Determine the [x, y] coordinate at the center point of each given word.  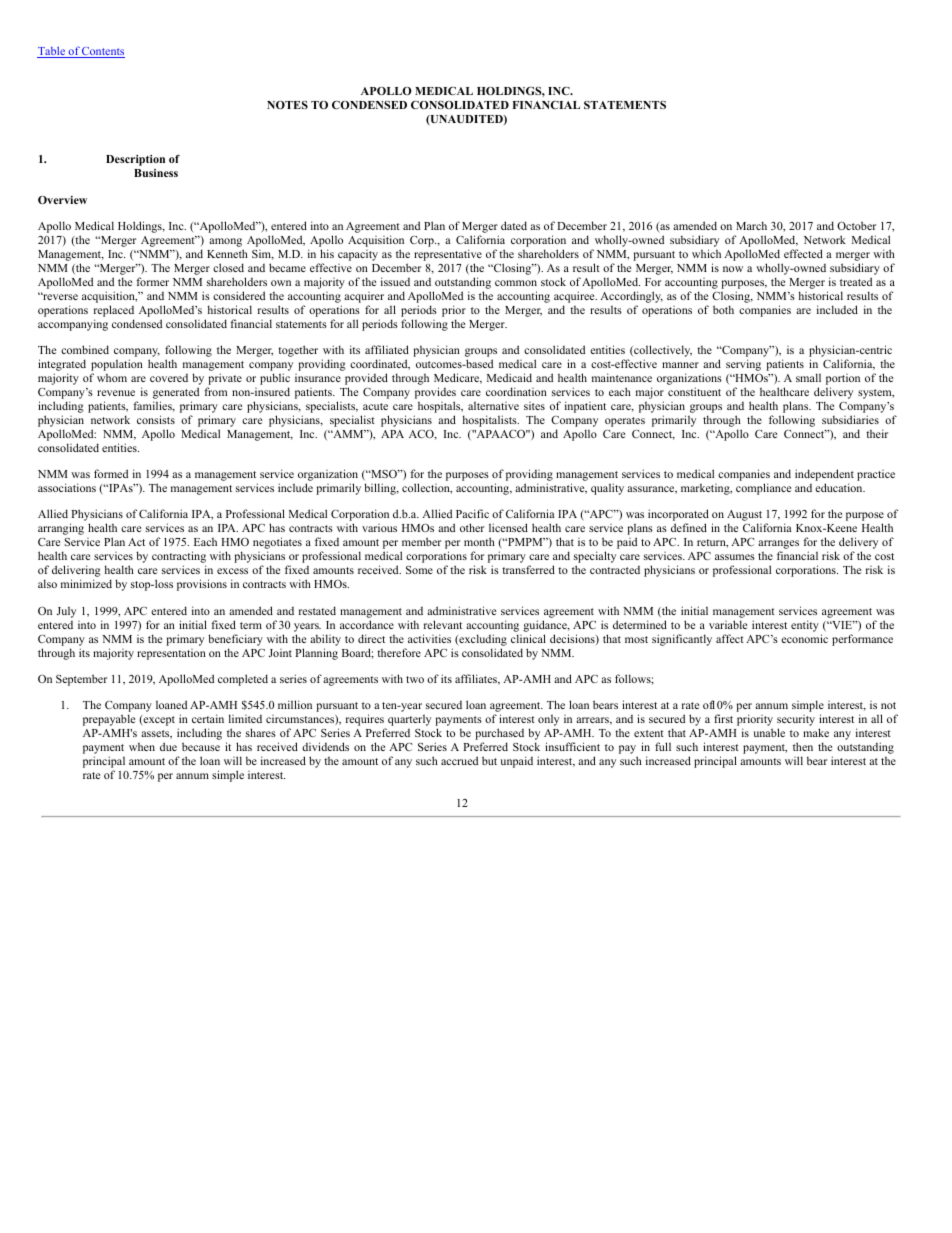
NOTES [287, 105]
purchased [499, 735]
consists [156, 419]
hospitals [440, 408]
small [808, 377]
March [751, 225]
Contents [102, 52]
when [142, 747]
